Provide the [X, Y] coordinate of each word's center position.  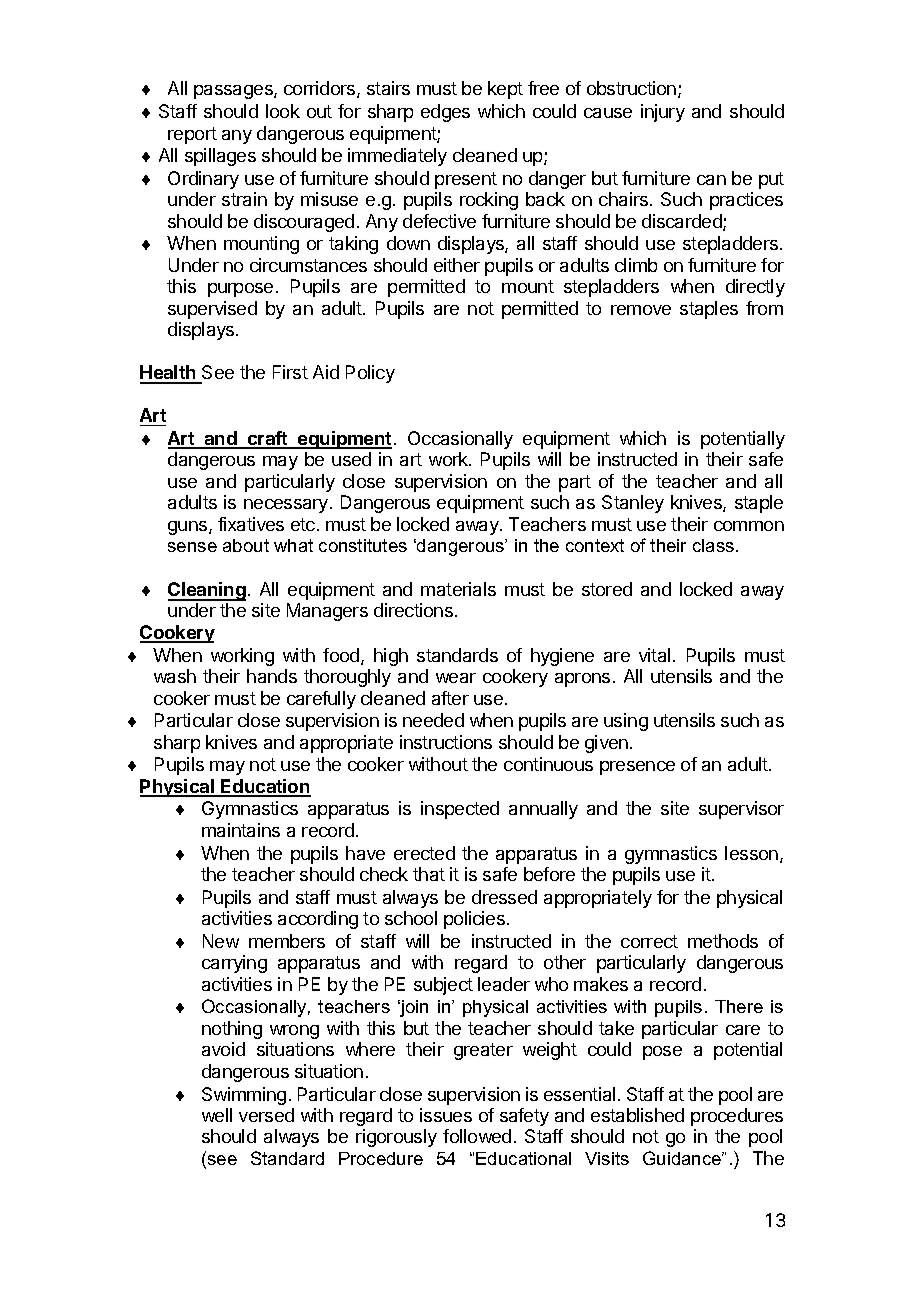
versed [266, 1115]
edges [445, 113]
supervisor [741, 810]
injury [663, 113]
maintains [241, 830]
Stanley [633, 504]
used [351, 459]
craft [268, 439]
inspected [460, 810]
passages [234, 92]
